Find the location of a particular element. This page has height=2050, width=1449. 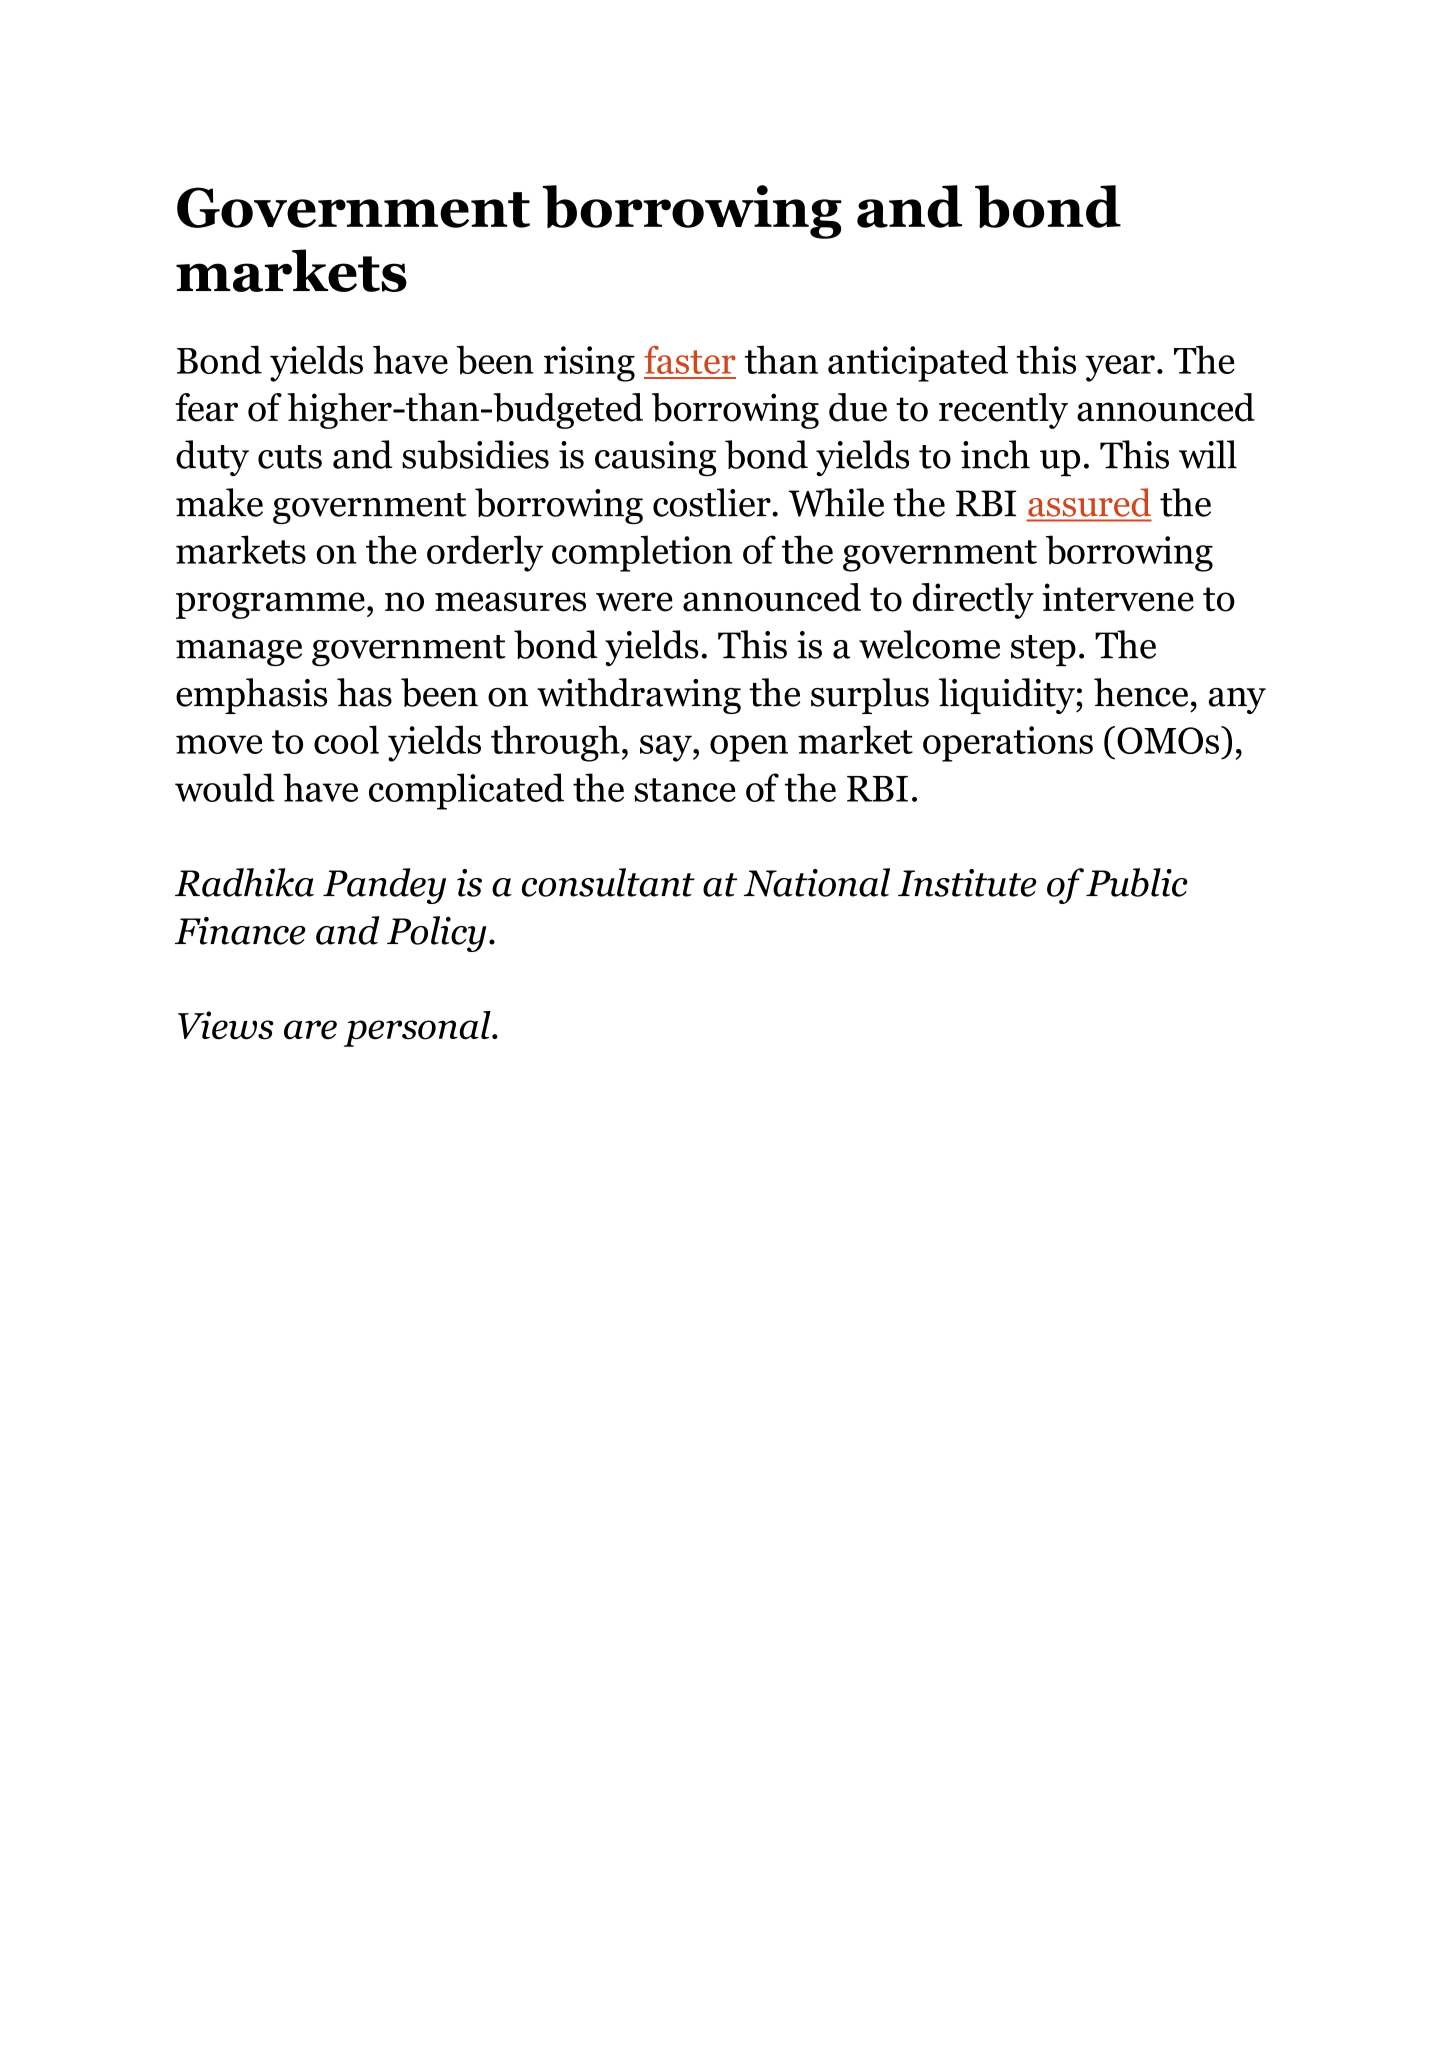

faster is located at coordinates (690, 360).
